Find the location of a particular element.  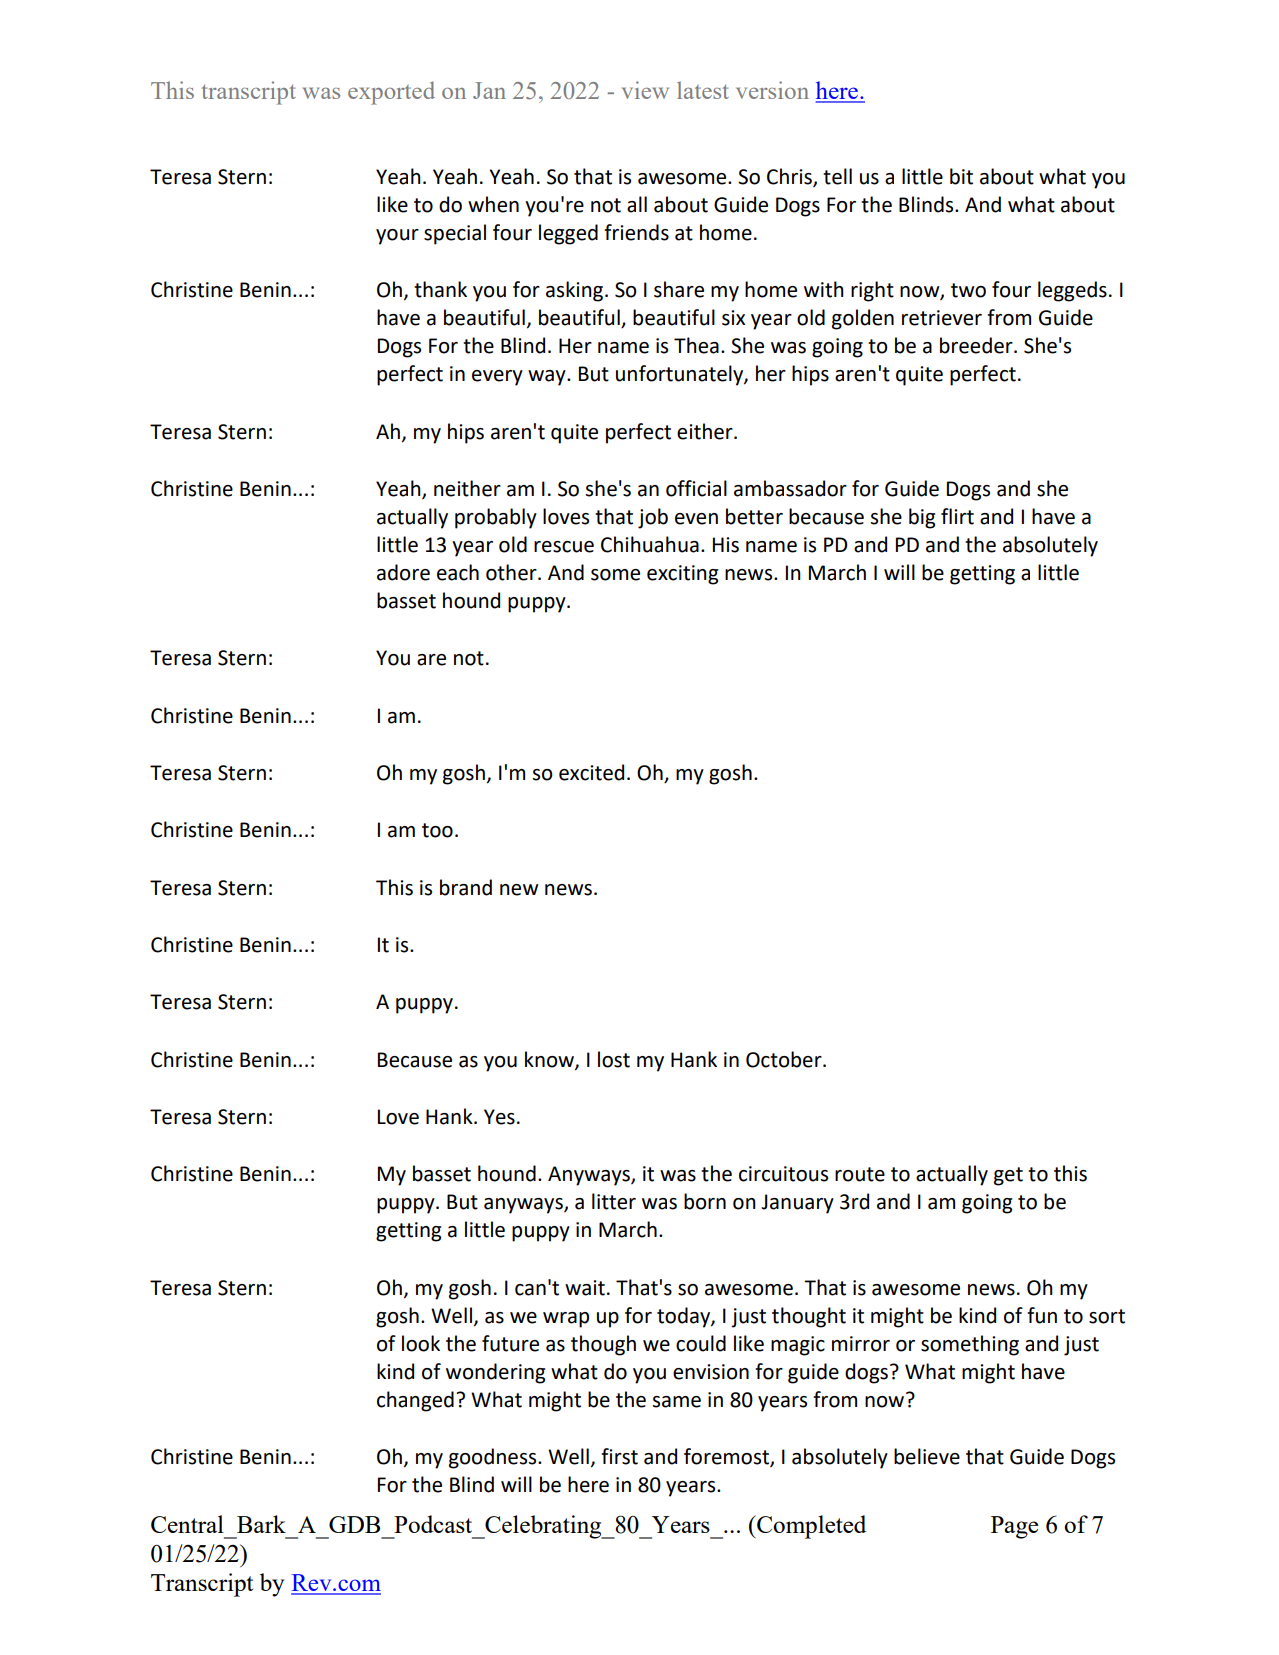

flirt is located at coordinates (957, 516).
